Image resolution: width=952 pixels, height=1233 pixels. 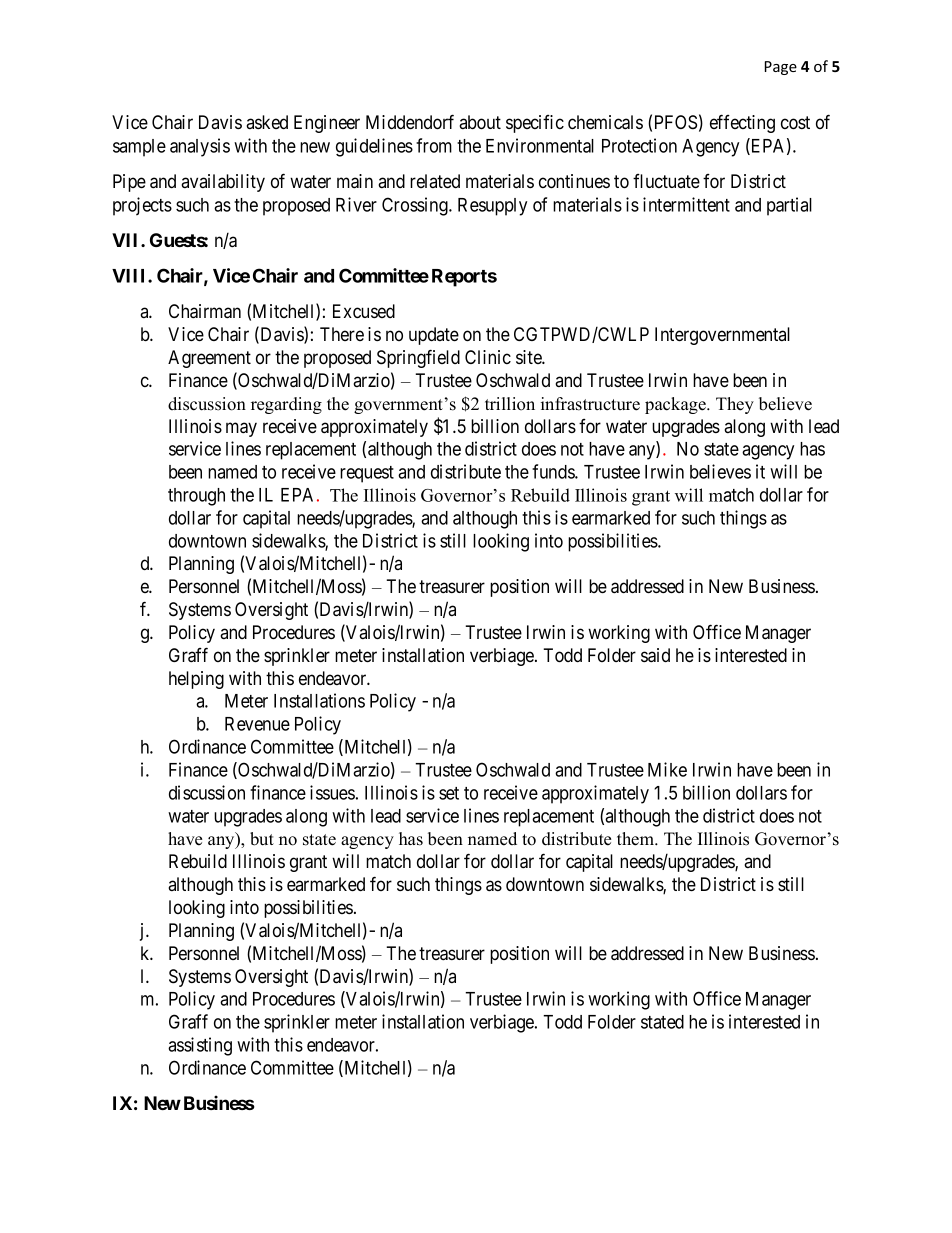 What do you see at coordinates (742, 123) in the document?
I see `effecting` at bounding box center [742, 123].
